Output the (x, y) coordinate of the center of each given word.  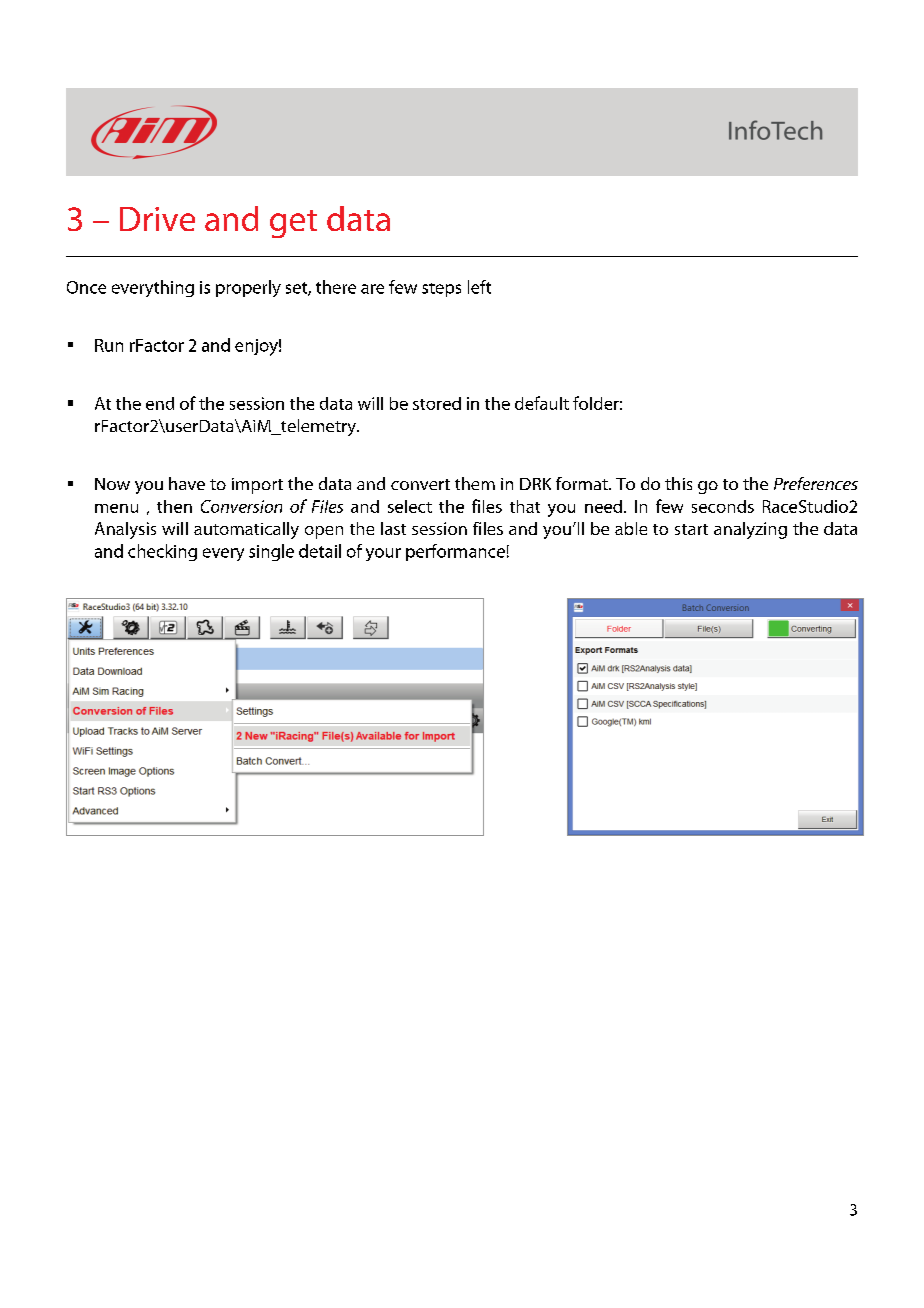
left (479, 287)
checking (162, 552)
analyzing (750, 530)
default (542, 403)
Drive (157, 219)
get (293, 224)
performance (455, 552)
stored (437, 403)
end (160, 403)
